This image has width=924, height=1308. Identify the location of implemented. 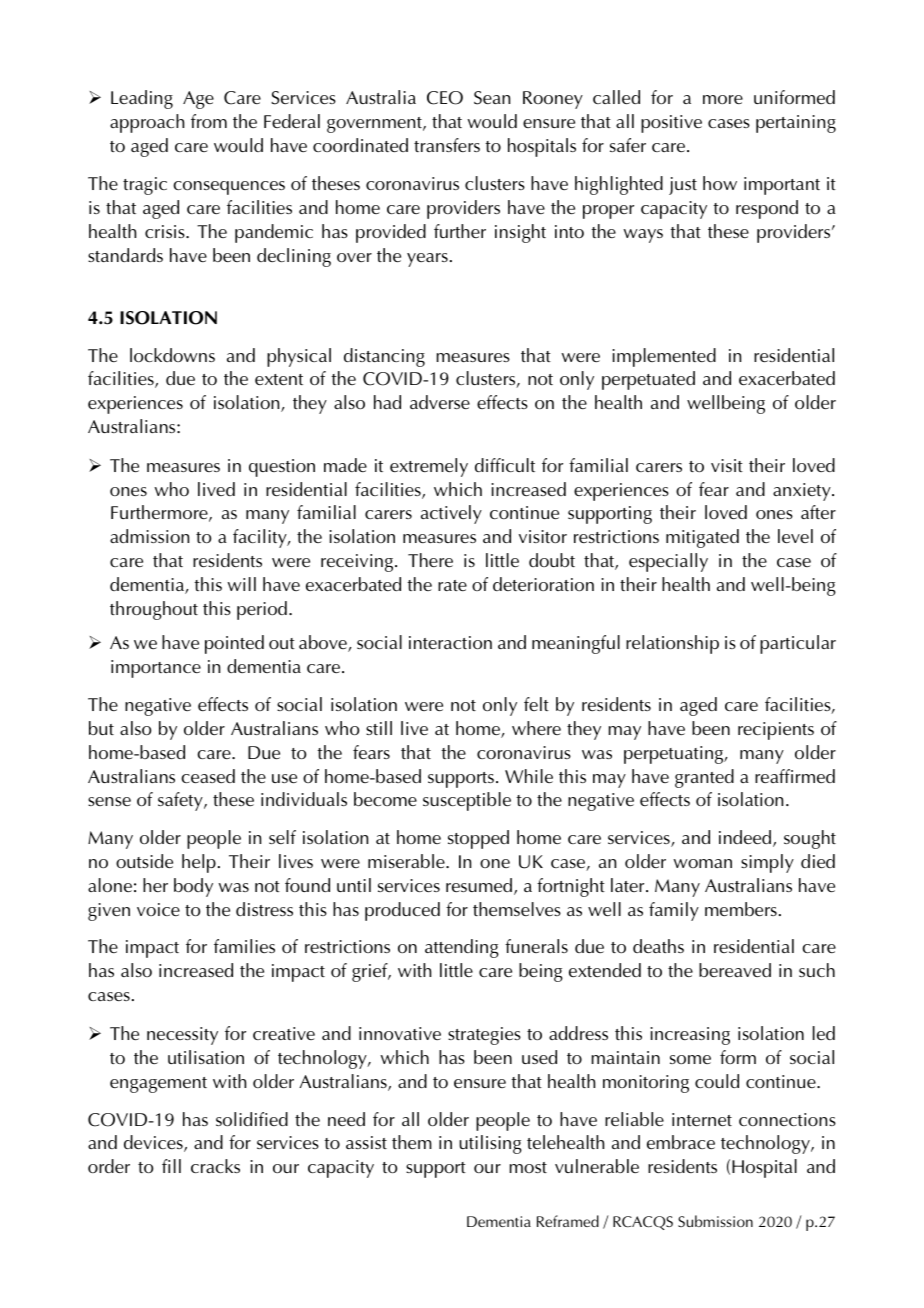
(664, 357).
